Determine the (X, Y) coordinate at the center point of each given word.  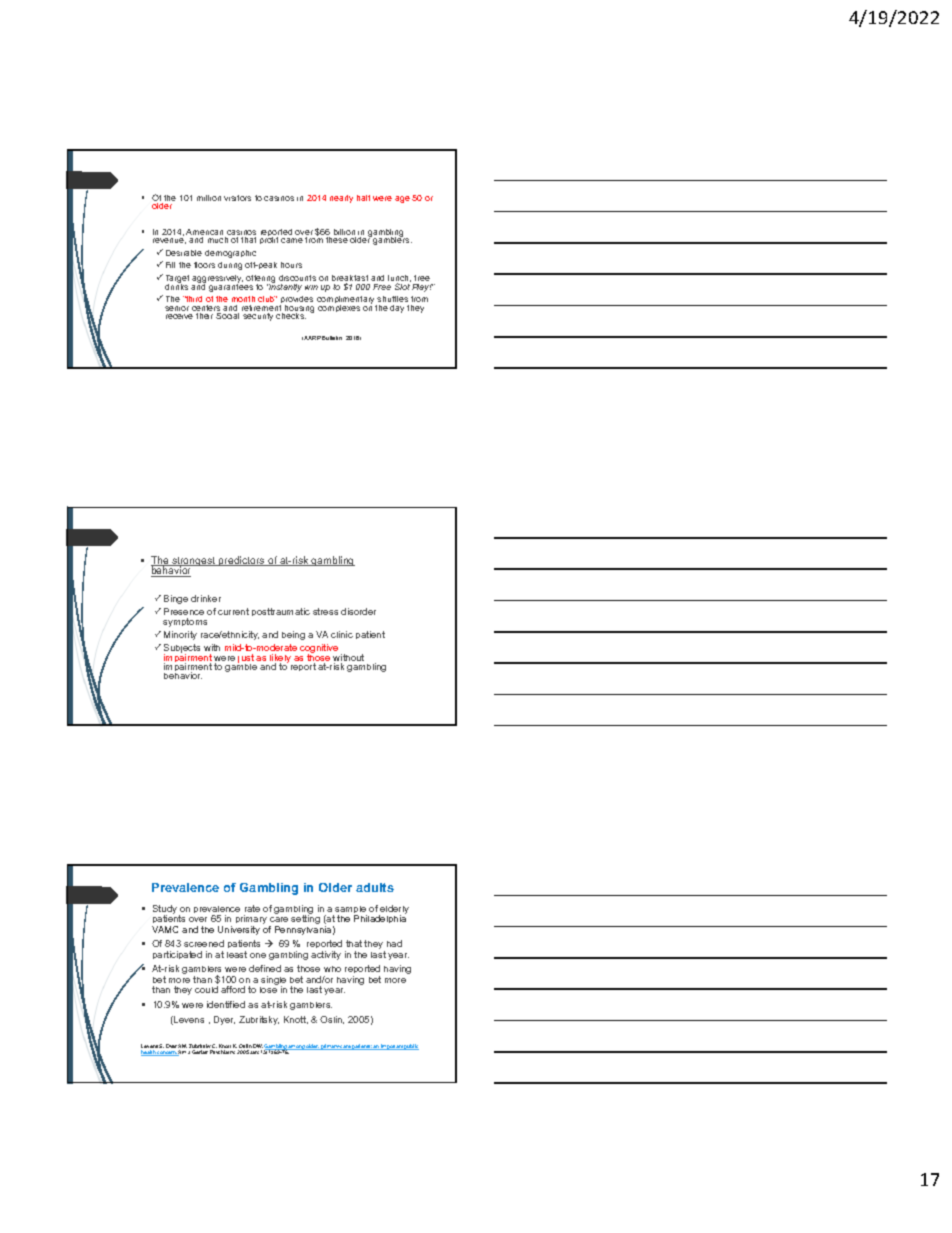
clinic (342, 634)
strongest (194, 563)
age (402, 199)
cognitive (319, 650)
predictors (242, 561)
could (206, 989)
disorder (358, 611)
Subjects (182, 649)
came (292, 240)
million (209, 198)
